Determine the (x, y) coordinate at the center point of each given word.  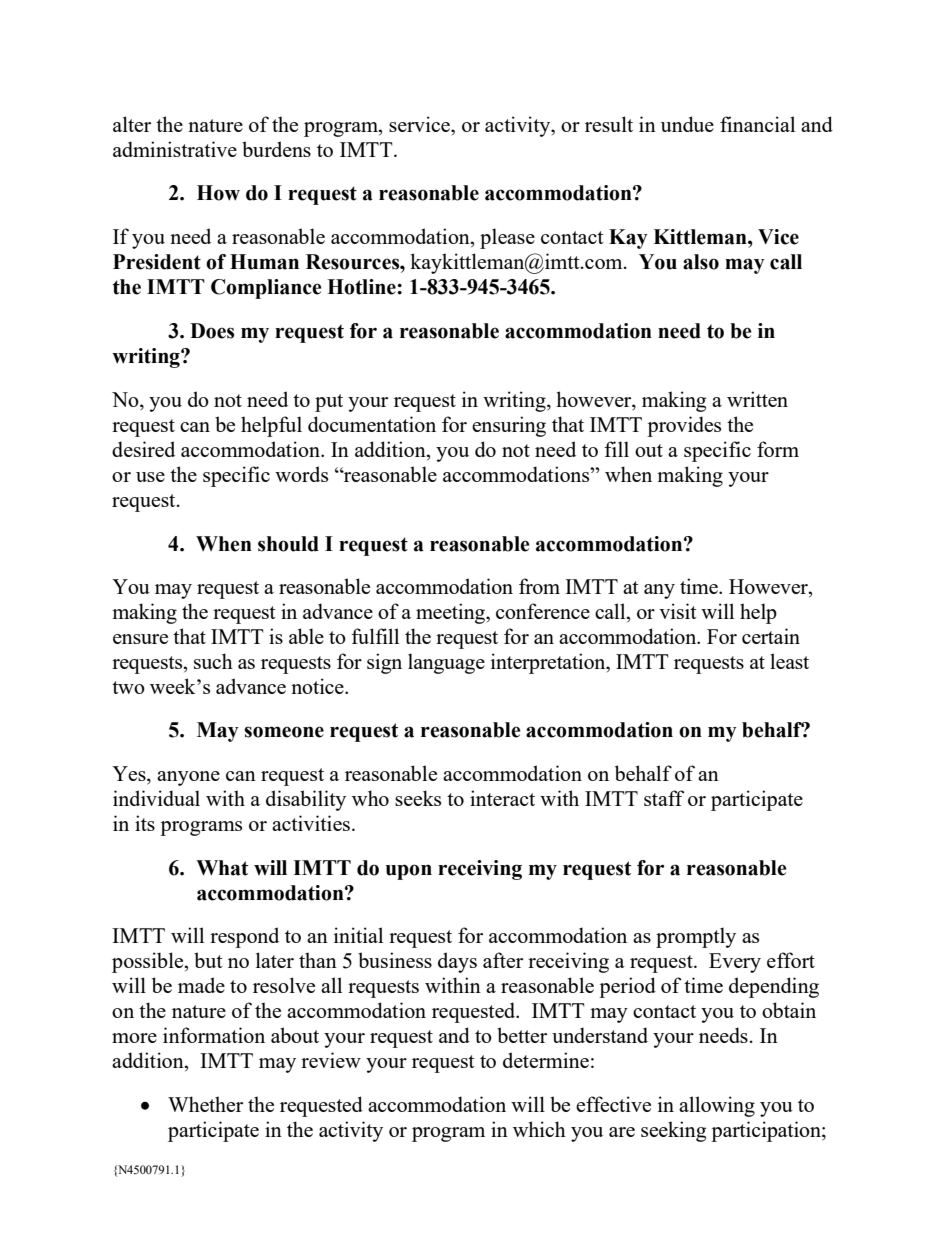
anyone (188, 778)
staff (664, 798)
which (539, 1129)
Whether (205, 1104)
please (507, 238)
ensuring (509, 426)
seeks (418, 798)
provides (684, 426)
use (150, 477)
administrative (175, 149)
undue (687, 124)
